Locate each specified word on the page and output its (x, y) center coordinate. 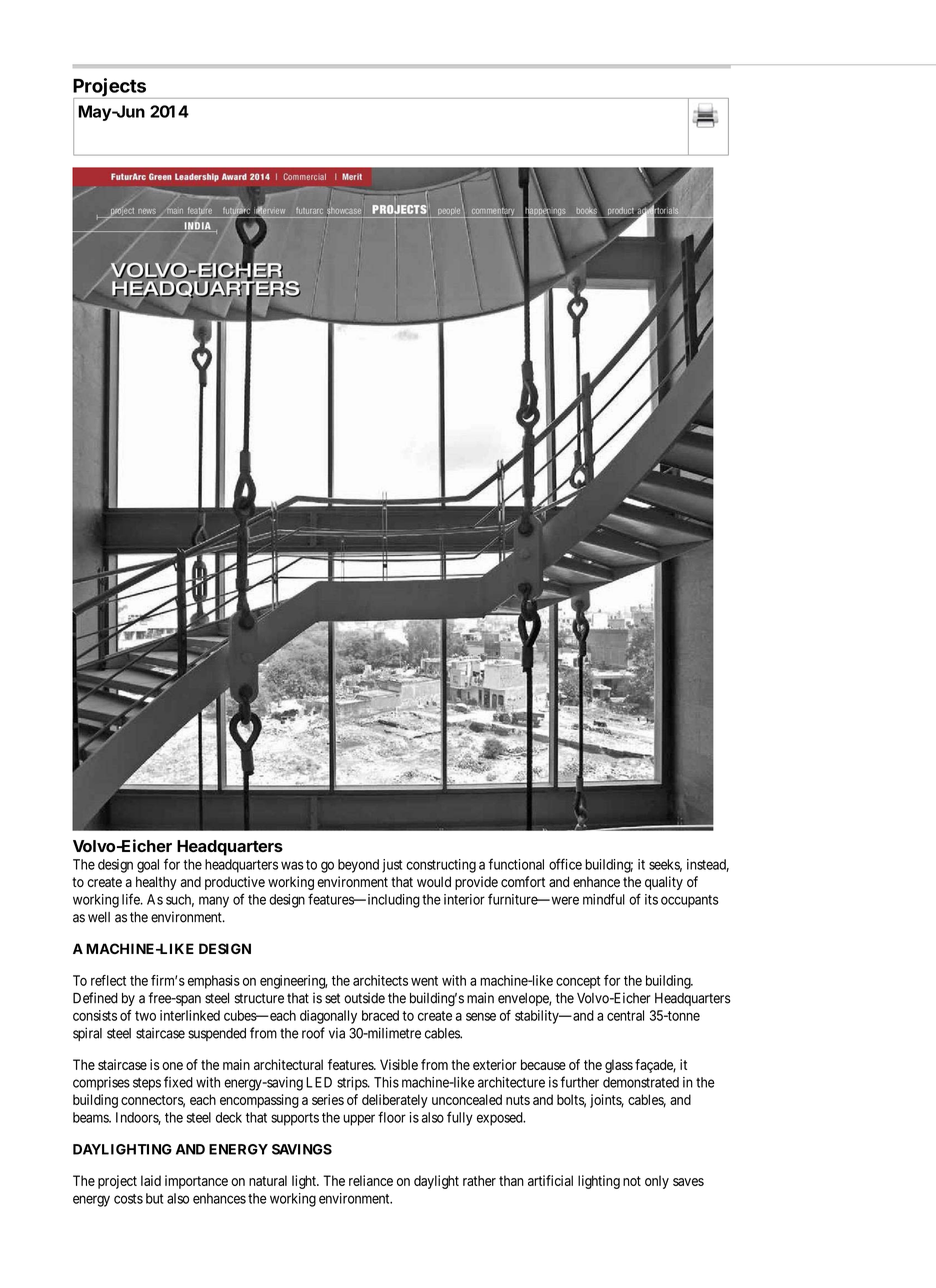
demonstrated (641, 1082)
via (337, 1033)
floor (392, 1117)
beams (91, 1117)
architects (380, 980)
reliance (371, 1180)
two (145, 1016)
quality (664, 883)
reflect (108, 980)
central (625, 1015)
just (392, 866)
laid (151, 1180)
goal (148, 866)
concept (578, 982)
